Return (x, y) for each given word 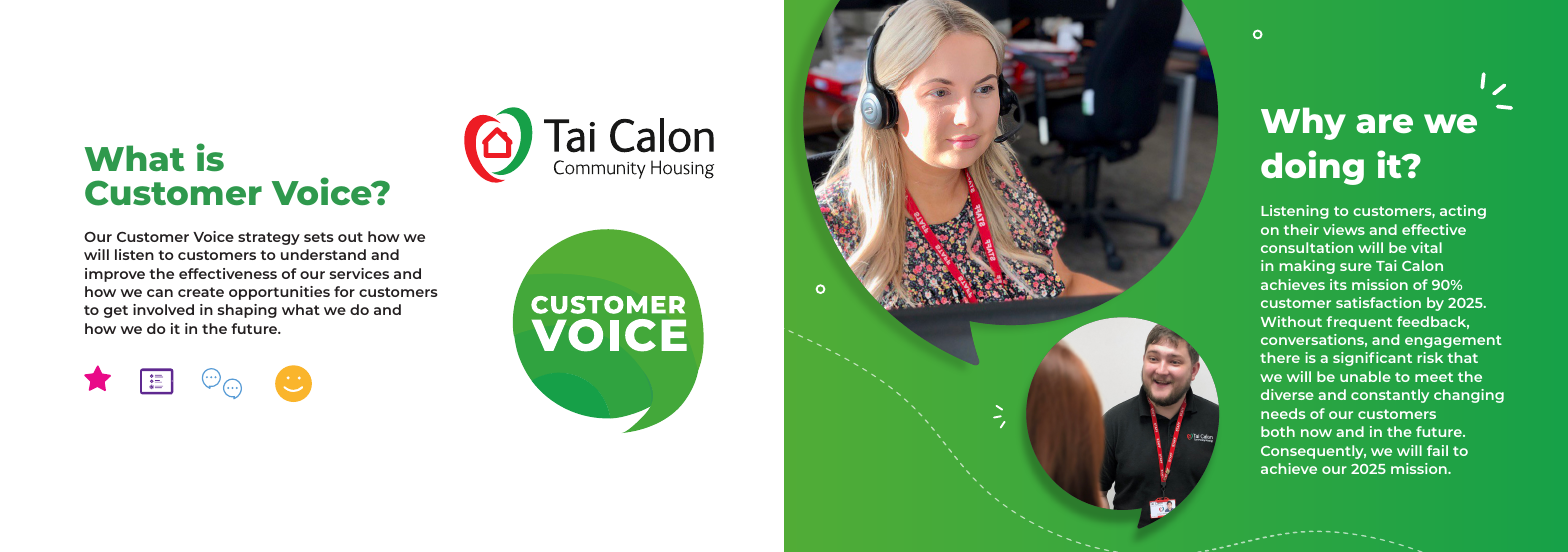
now (1316, 433)
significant (1372, 359)
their (1301, 229)
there (1280, 357)
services (359, 273)
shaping (247, 311)
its (1338, 284)
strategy (269, 238)
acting (1463, 212)
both (1278, 431)
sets (319, 237)
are (1384, 123)
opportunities (279, 293)
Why (1303, 123)
